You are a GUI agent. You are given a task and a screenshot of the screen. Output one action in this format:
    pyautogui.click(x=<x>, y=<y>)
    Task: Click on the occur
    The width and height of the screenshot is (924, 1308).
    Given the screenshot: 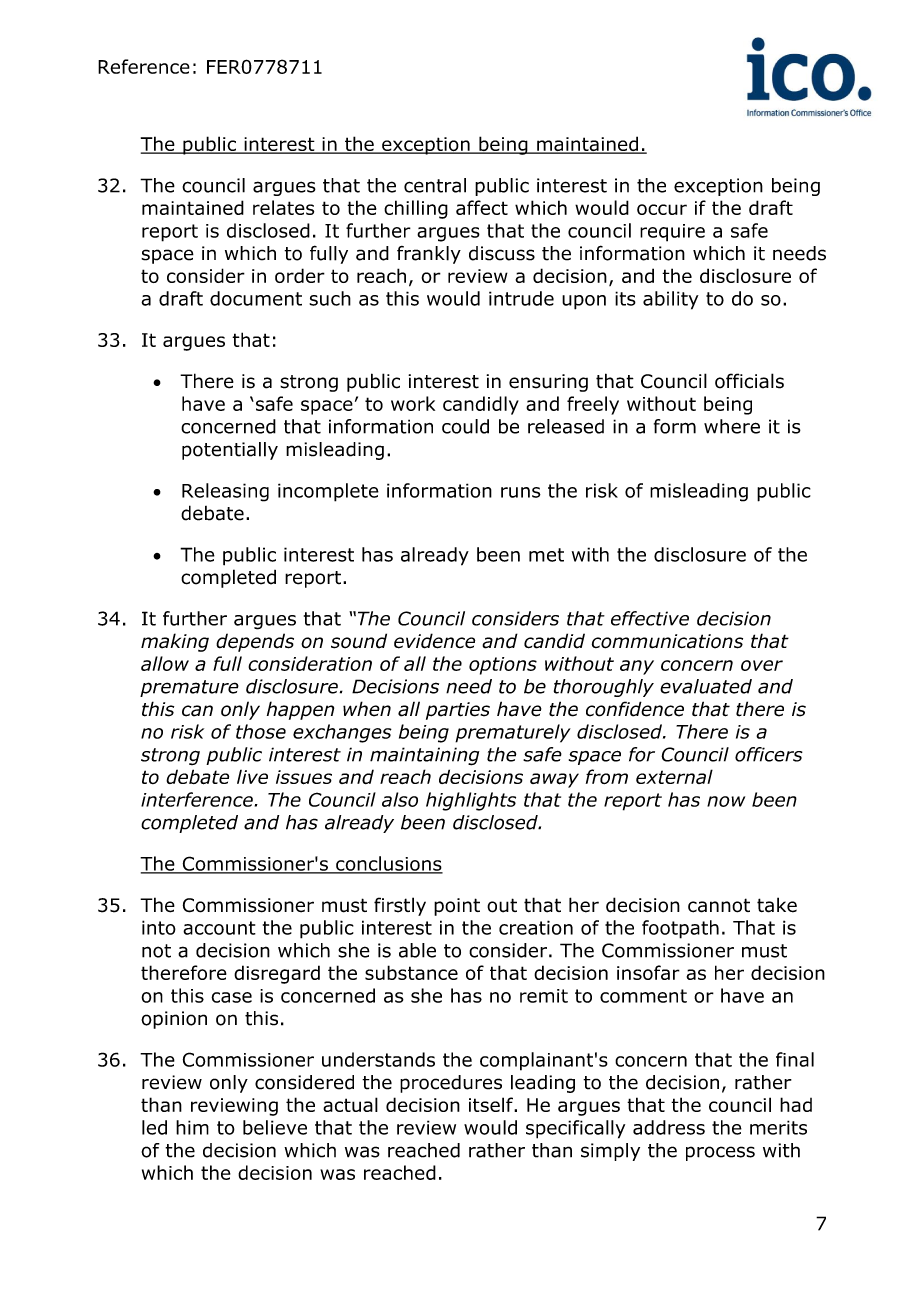 What is the action you would take?
    pyautogui.click(x=662, y=209)
